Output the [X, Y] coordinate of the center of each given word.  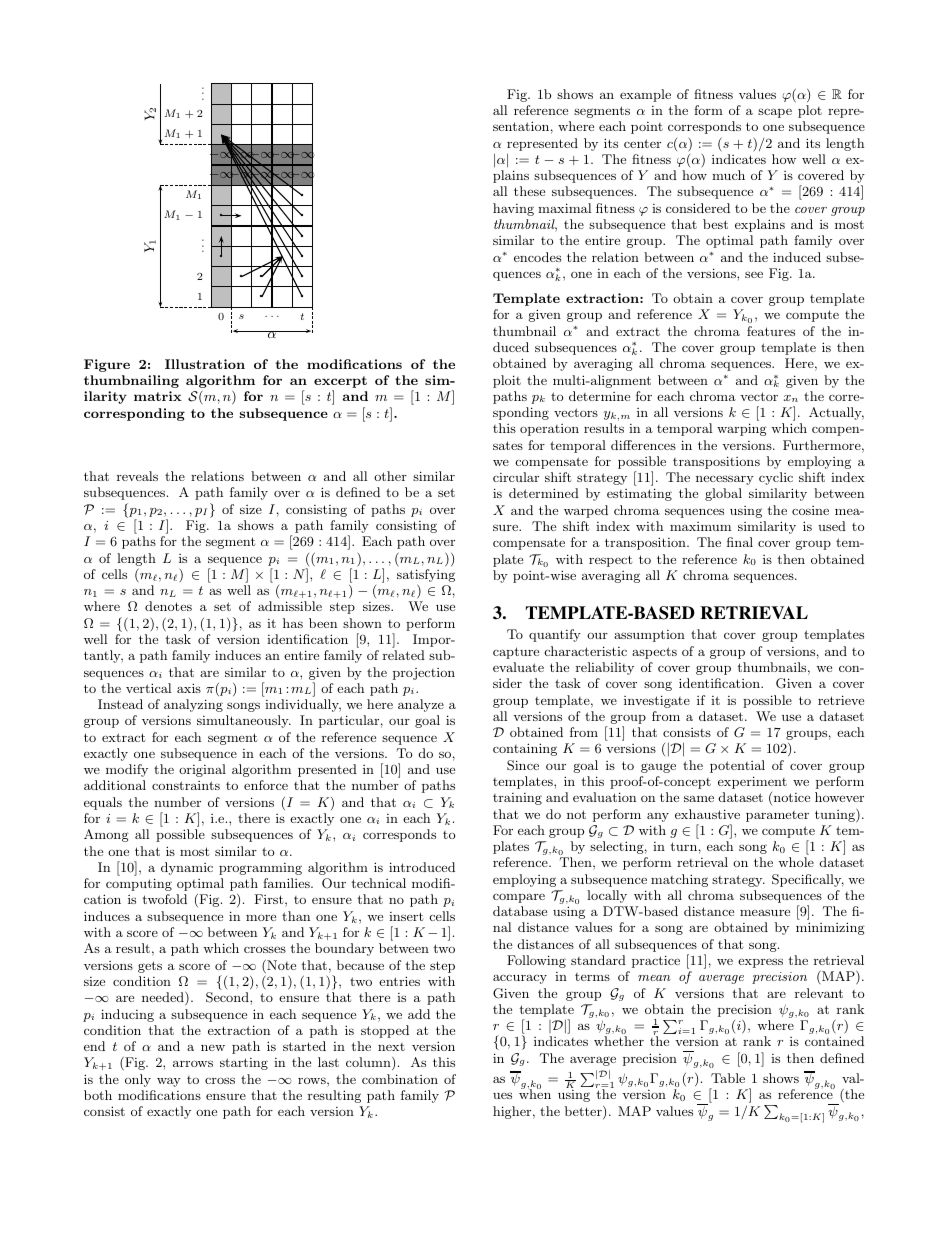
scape [775, 113]
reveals [137, 476]
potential [737, 766]
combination [400, 1079]
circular [516, 477]
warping [742, 429]
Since [523, 765]
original [202, 770]
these [529, 191]
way [169, 1082]
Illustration [205, 364]
